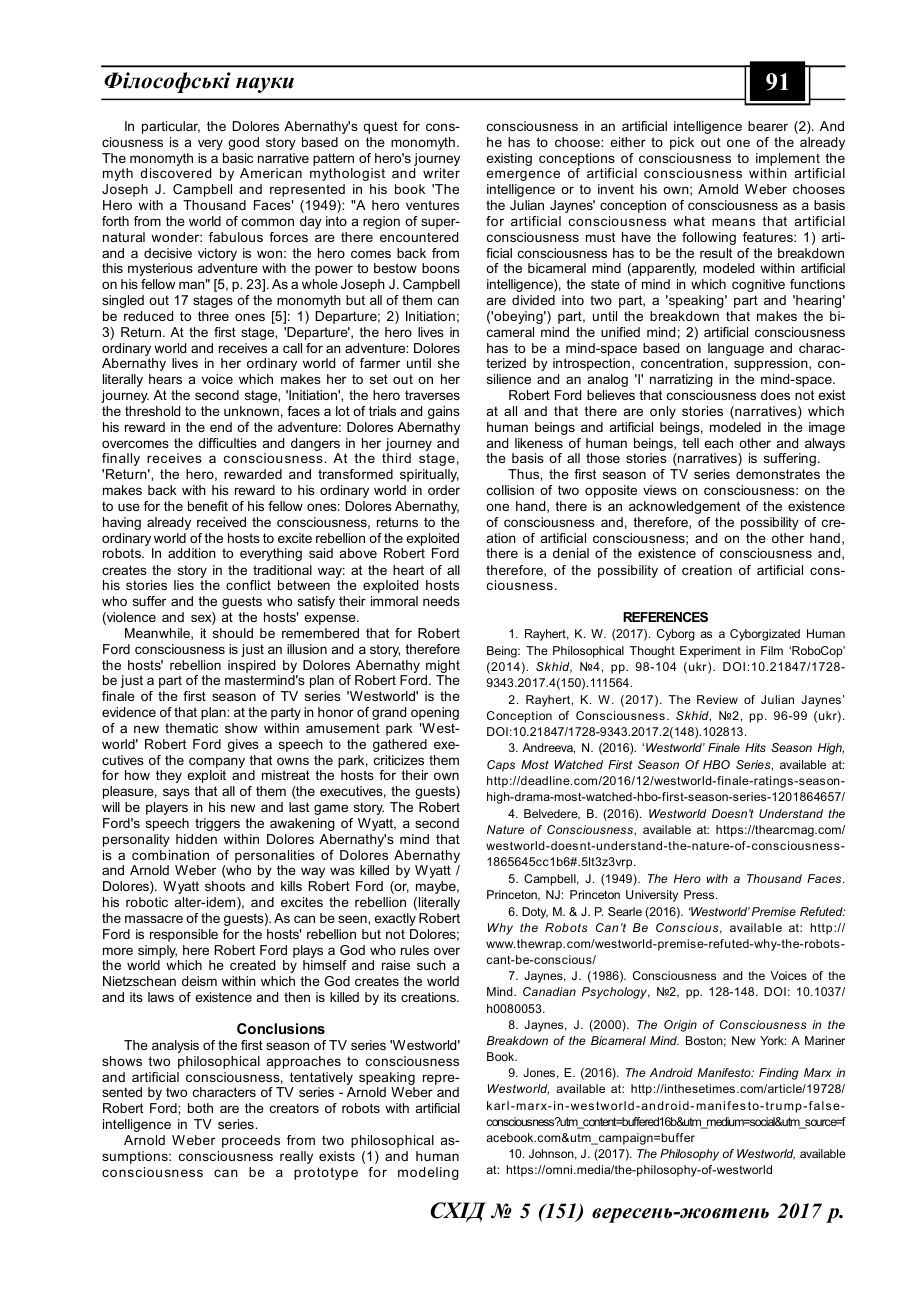 This page has height=1308, width=924. I want to click on should, so click(233, 633).
